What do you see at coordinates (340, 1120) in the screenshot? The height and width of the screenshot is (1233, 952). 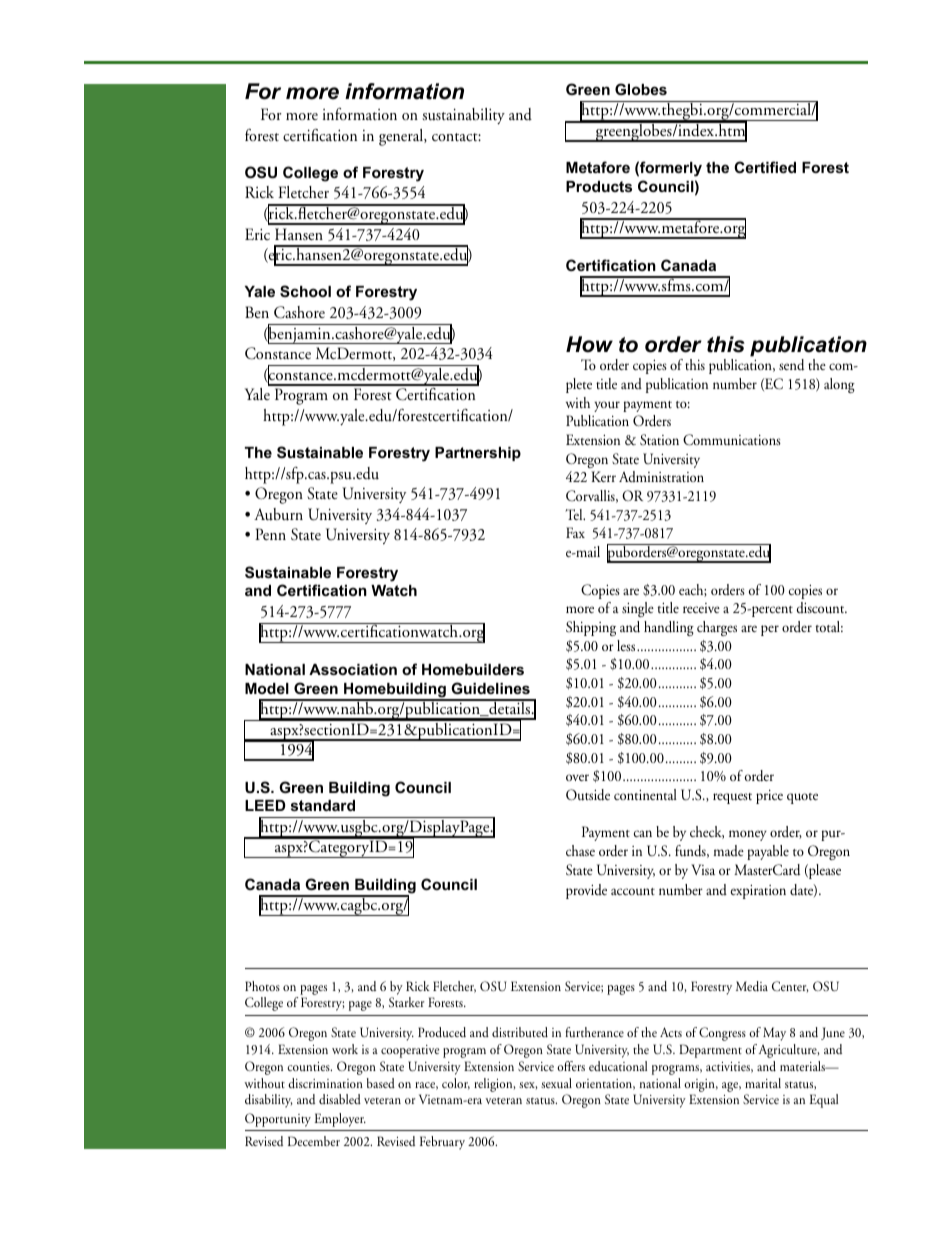 I see `Employer` at bounding box center [340, 1120].
